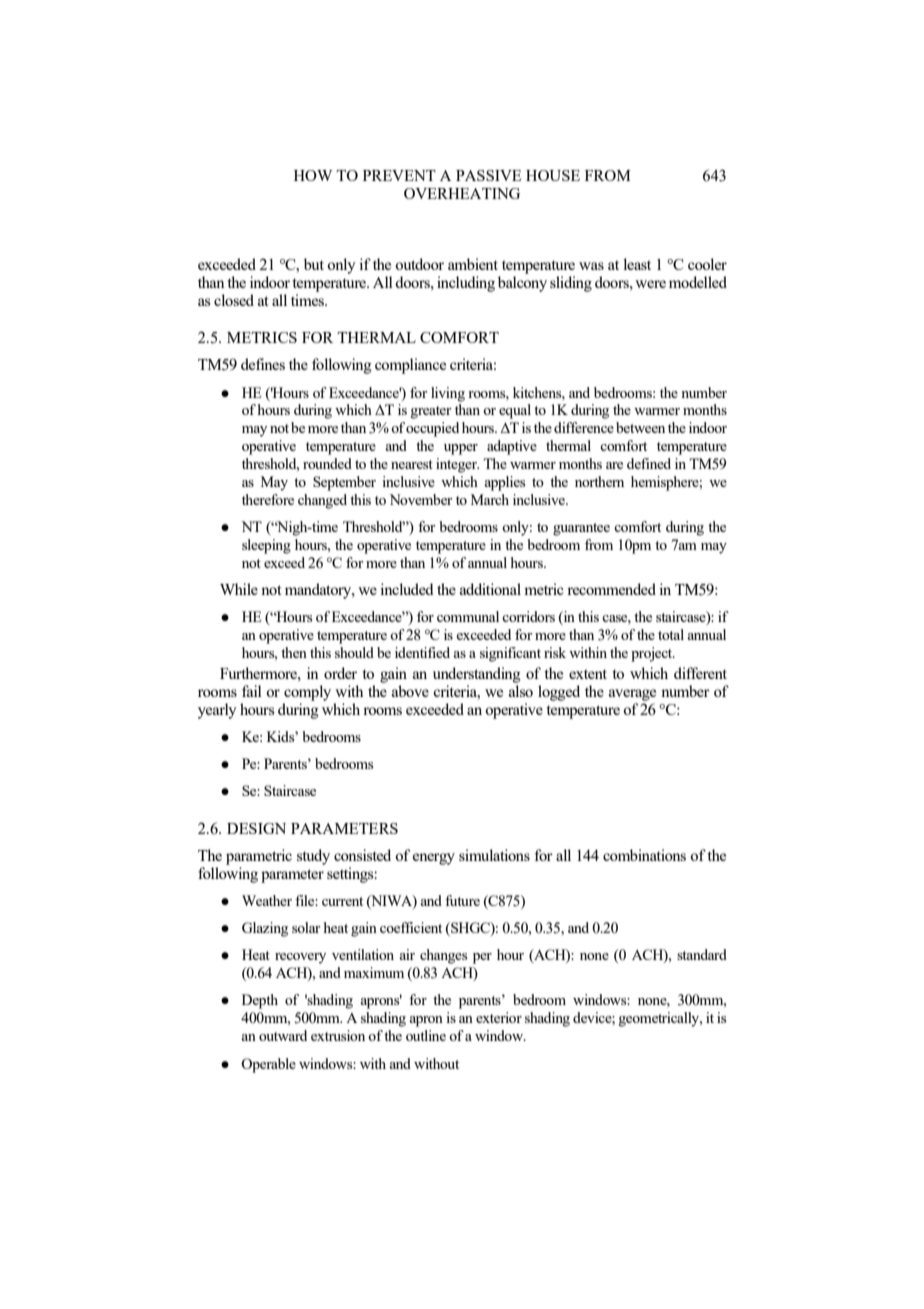 Image resolution: width=924 pixels, height=1309 pixels. I want to click on outward, so click(283, 1035).
